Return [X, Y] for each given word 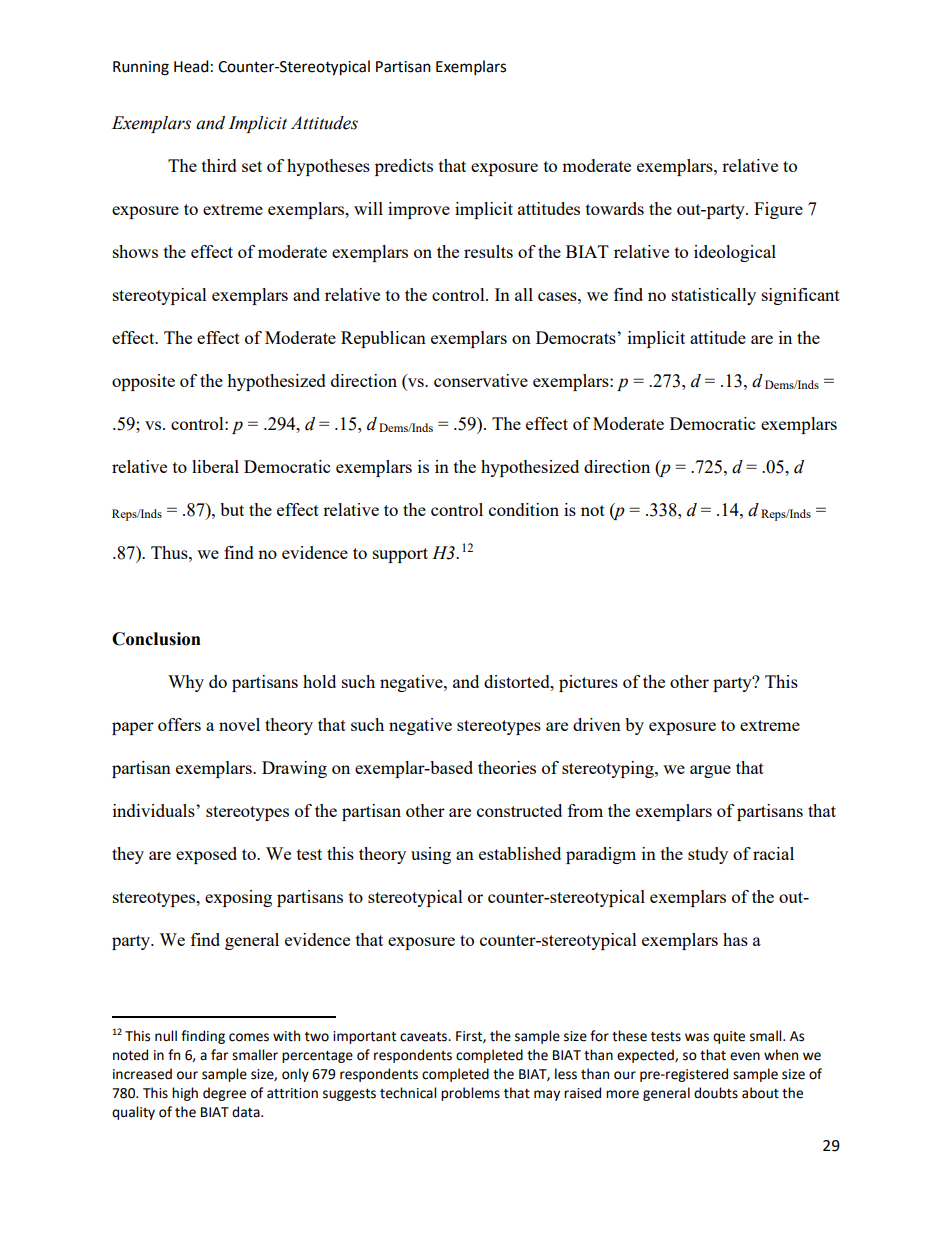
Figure [778, 210]
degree [224, 1094]
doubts [716, 1093]
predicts [404, 167]
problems [470, 1094]
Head [191, 66]
